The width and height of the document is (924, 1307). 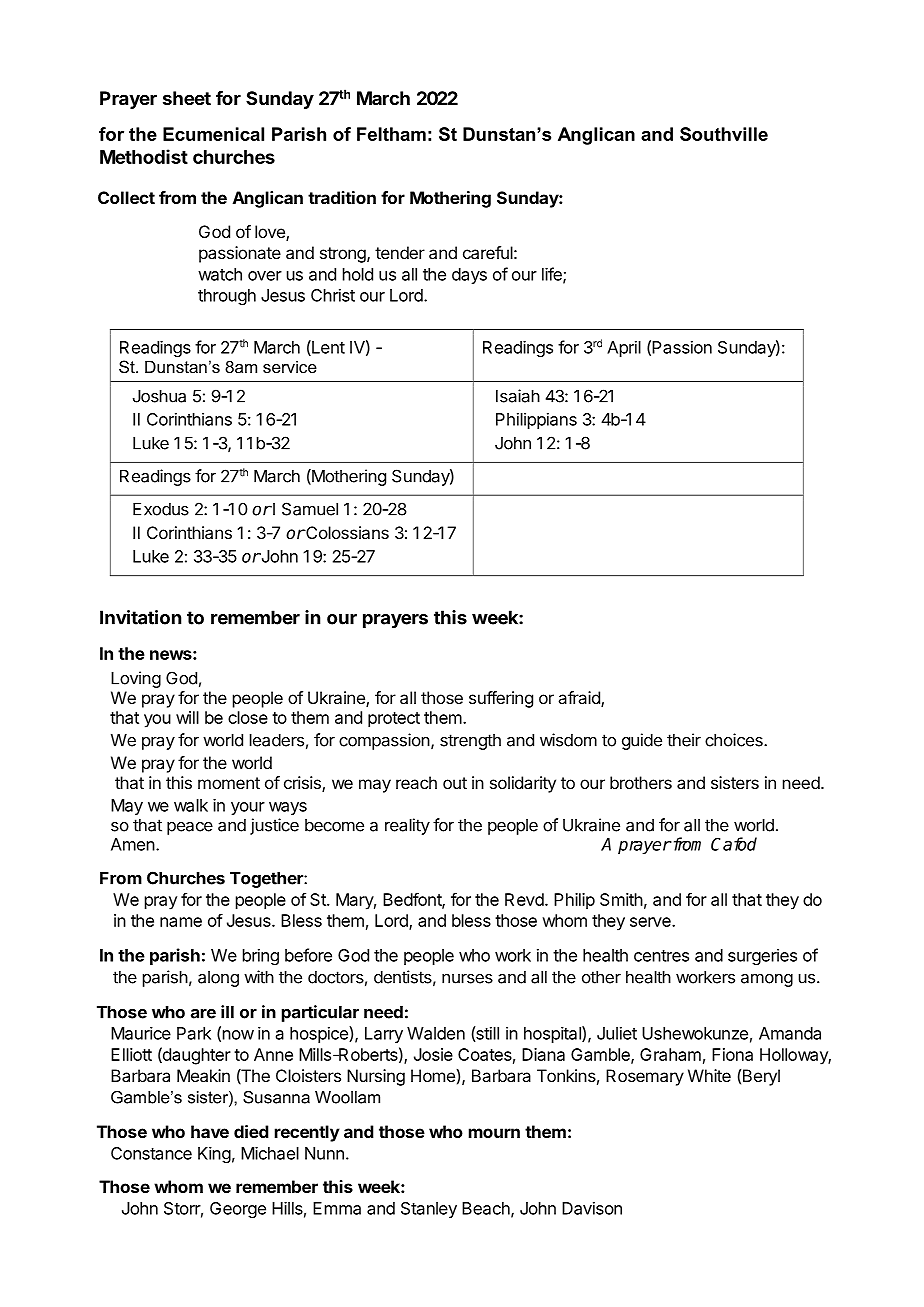 I want to click on Exodus, so click(x=161, y=509).
